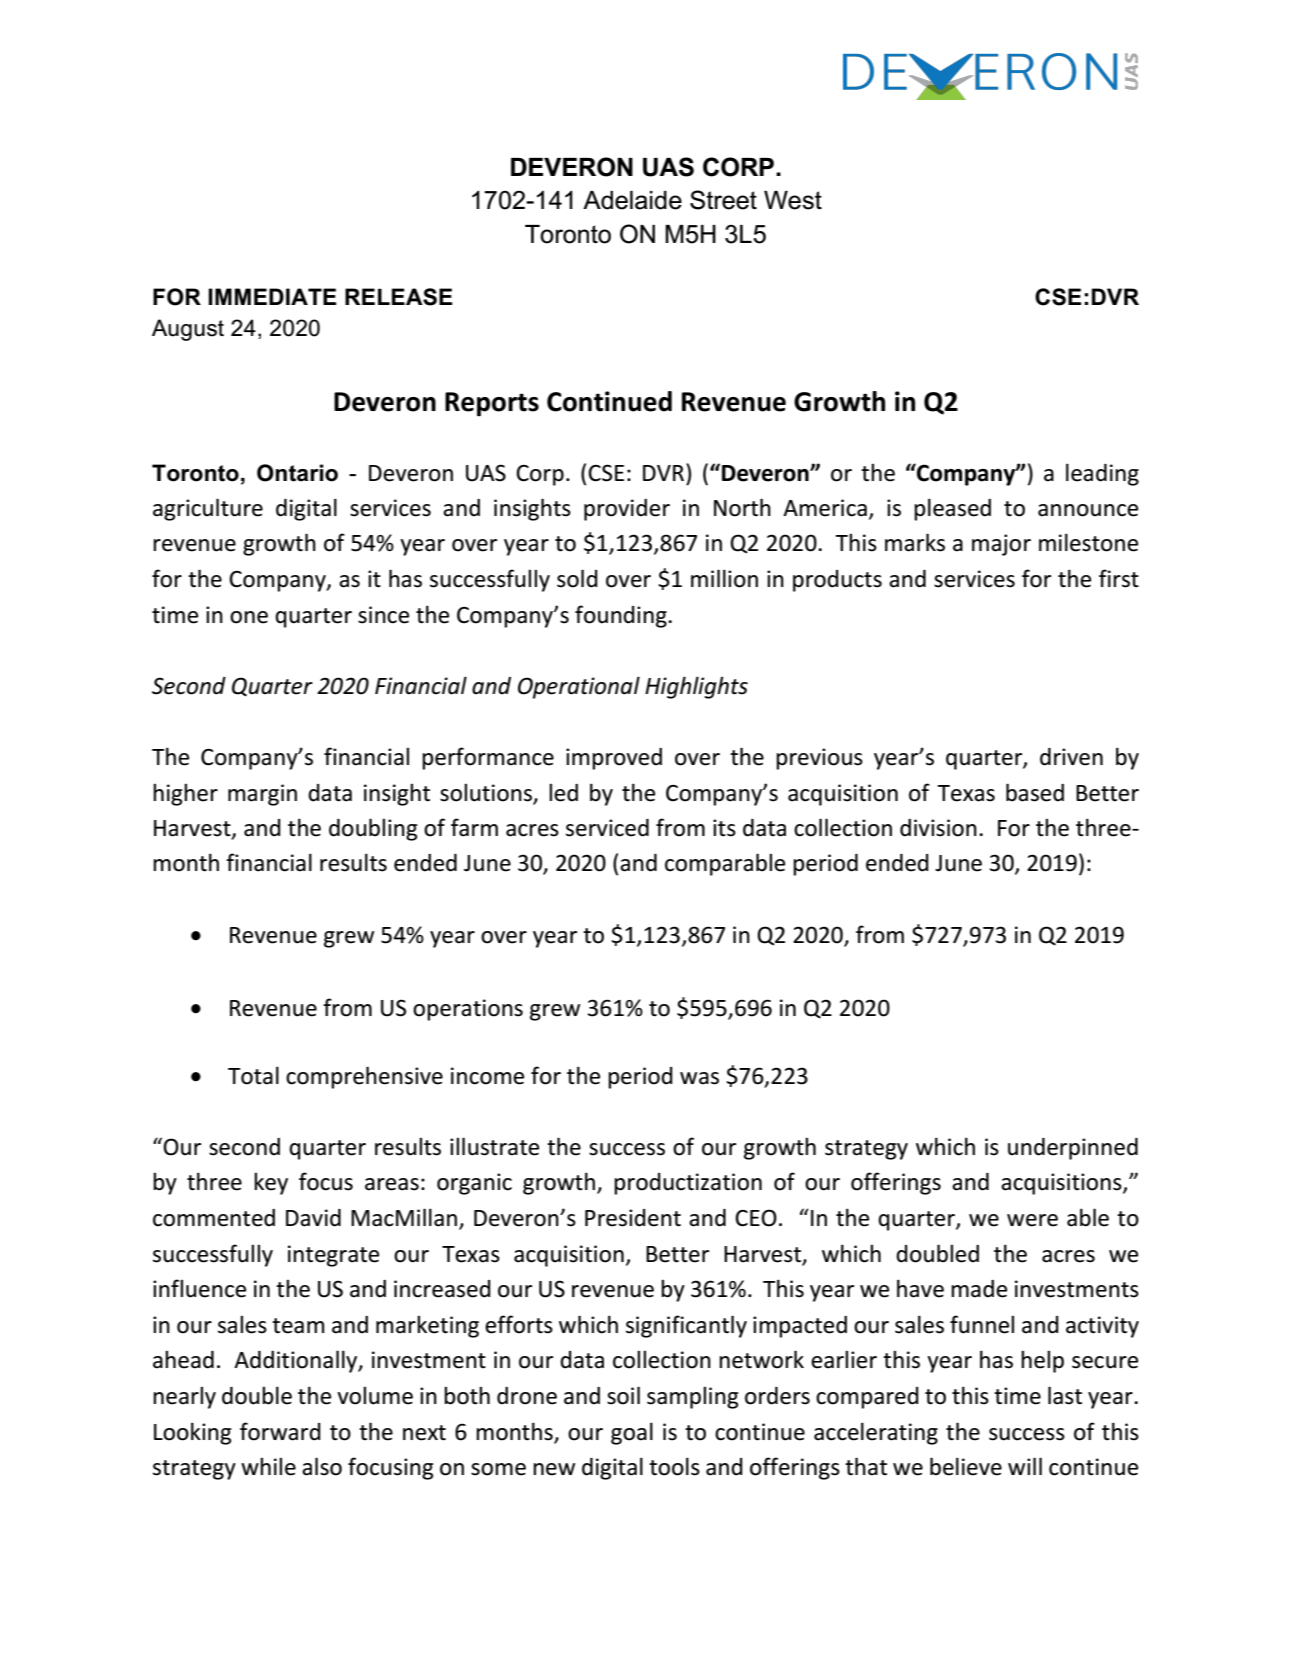  Describe the element at coordinates (1025, 1466) in the screenshot. I see `will` at that location.
